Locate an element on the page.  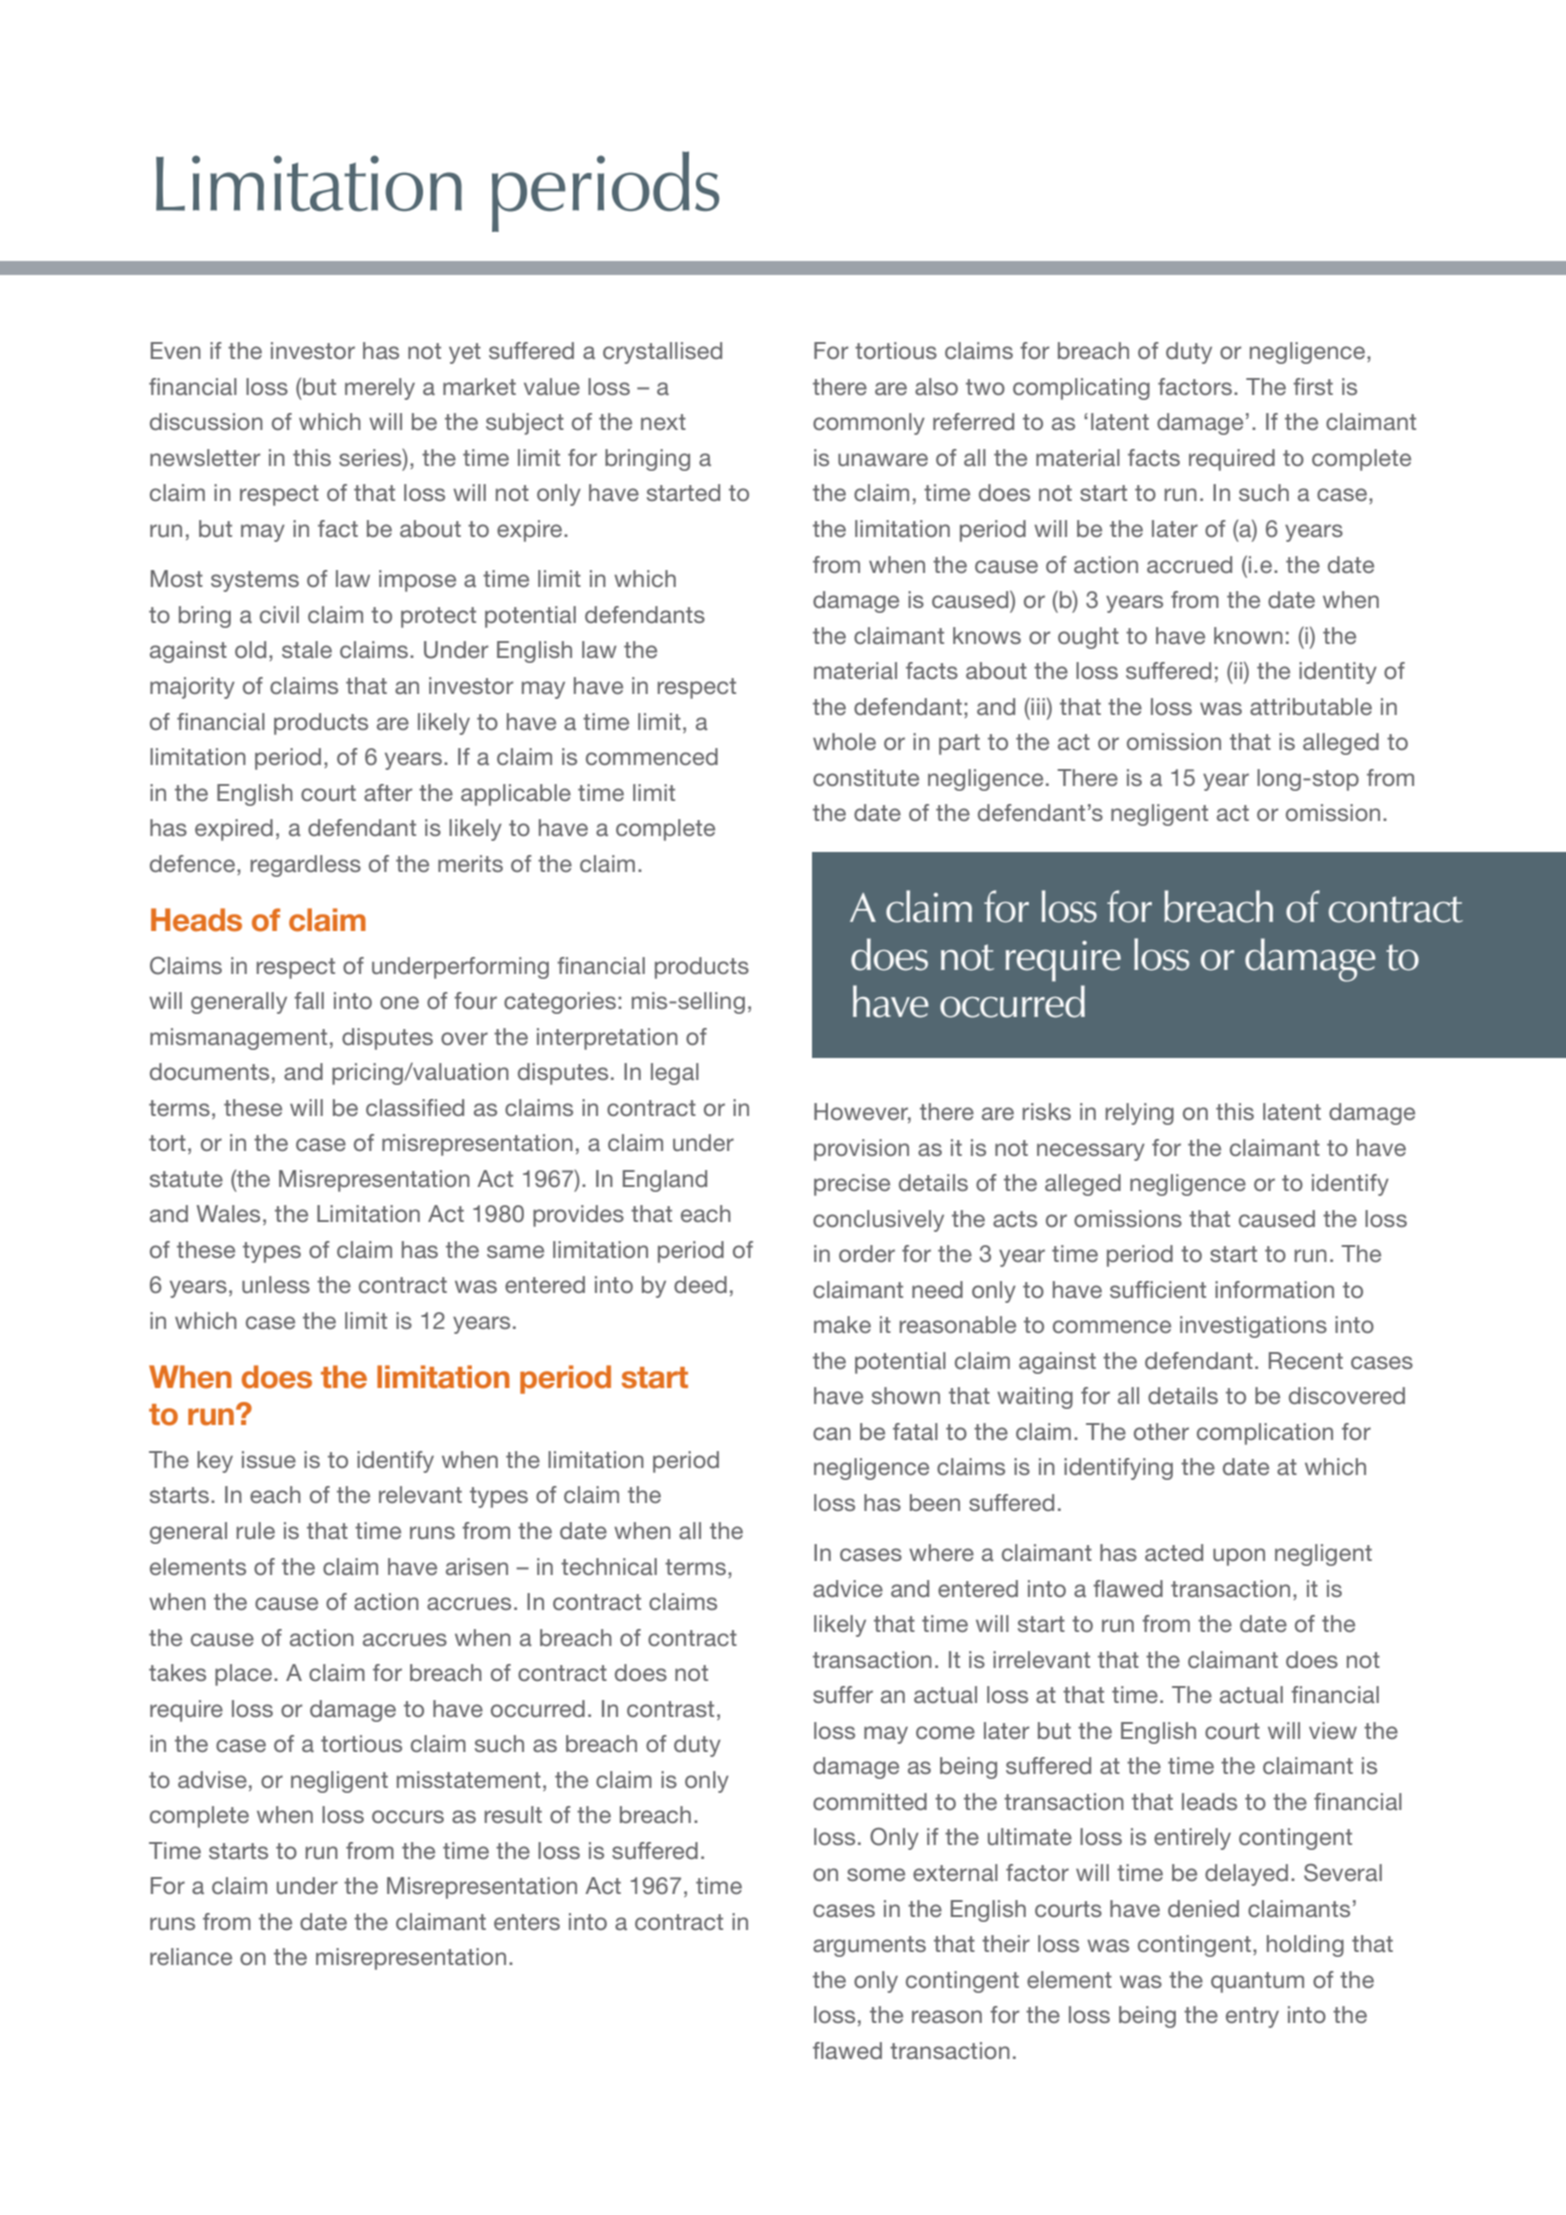
first is located at coordinates (1313, 386).
